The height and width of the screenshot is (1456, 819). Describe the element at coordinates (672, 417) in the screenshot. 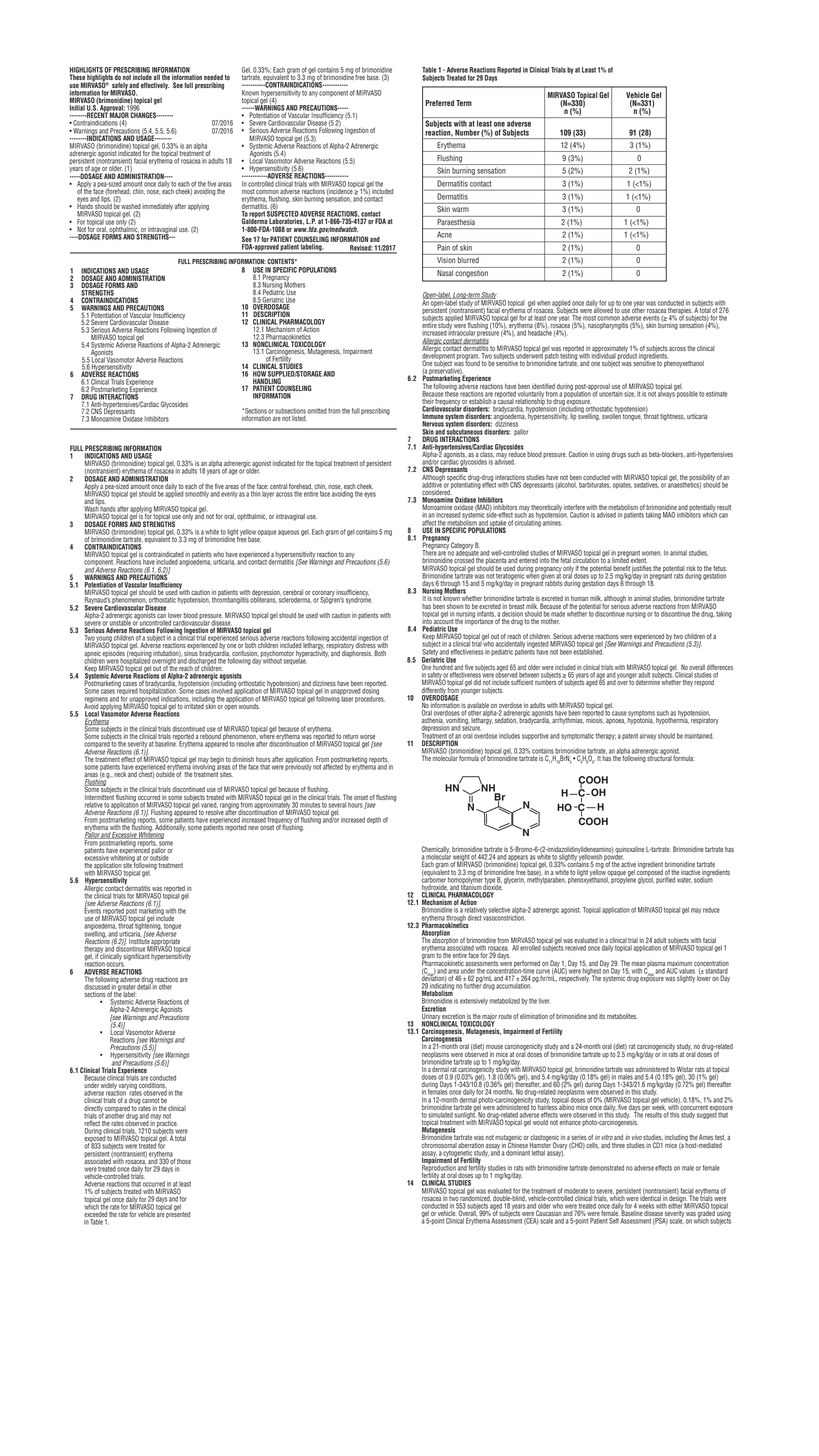

I see `tightness` at that location.
